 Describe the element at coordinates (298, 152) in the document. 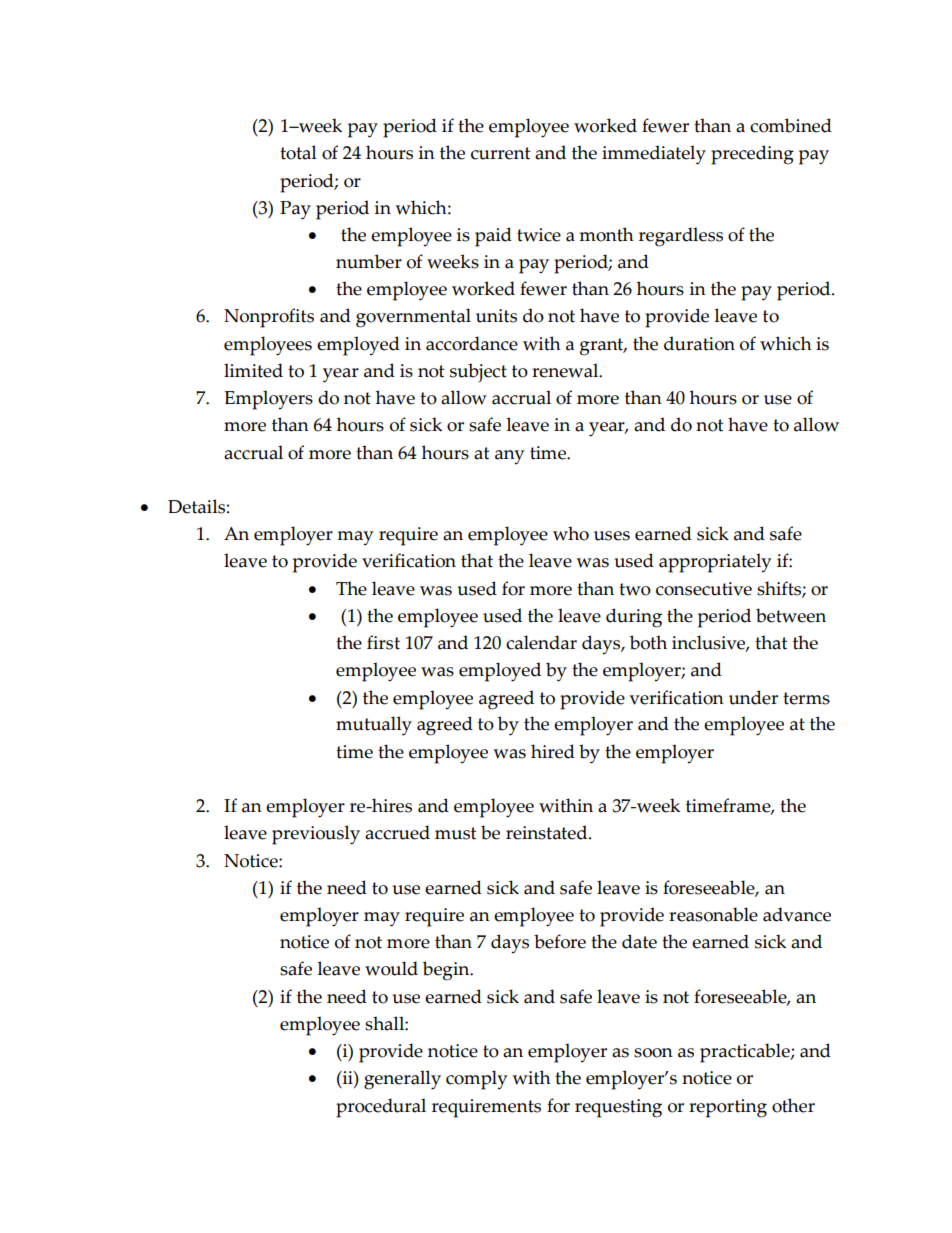

I see `total` at that location.
